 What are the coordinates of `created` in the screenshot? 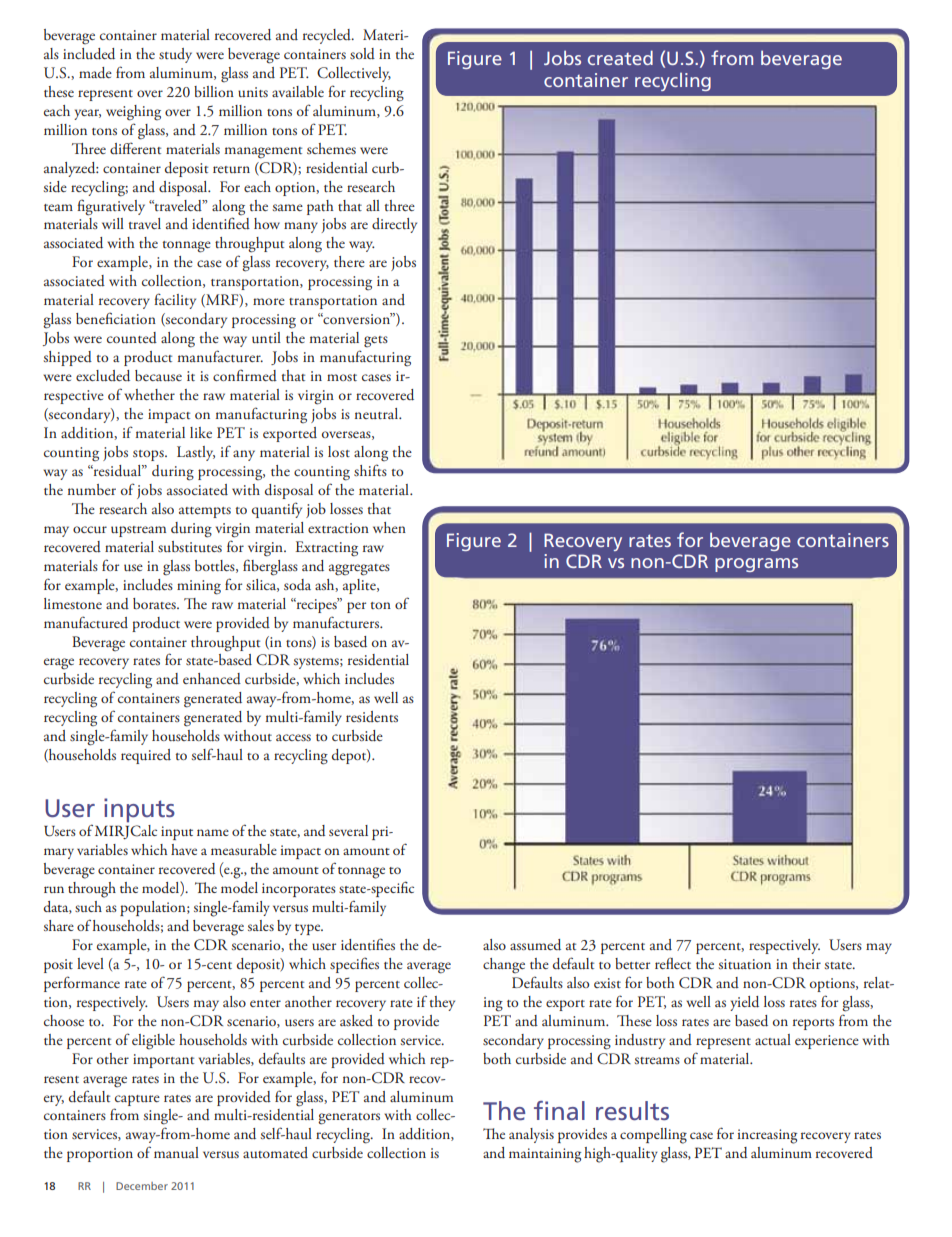 It's located at (620, 57).
